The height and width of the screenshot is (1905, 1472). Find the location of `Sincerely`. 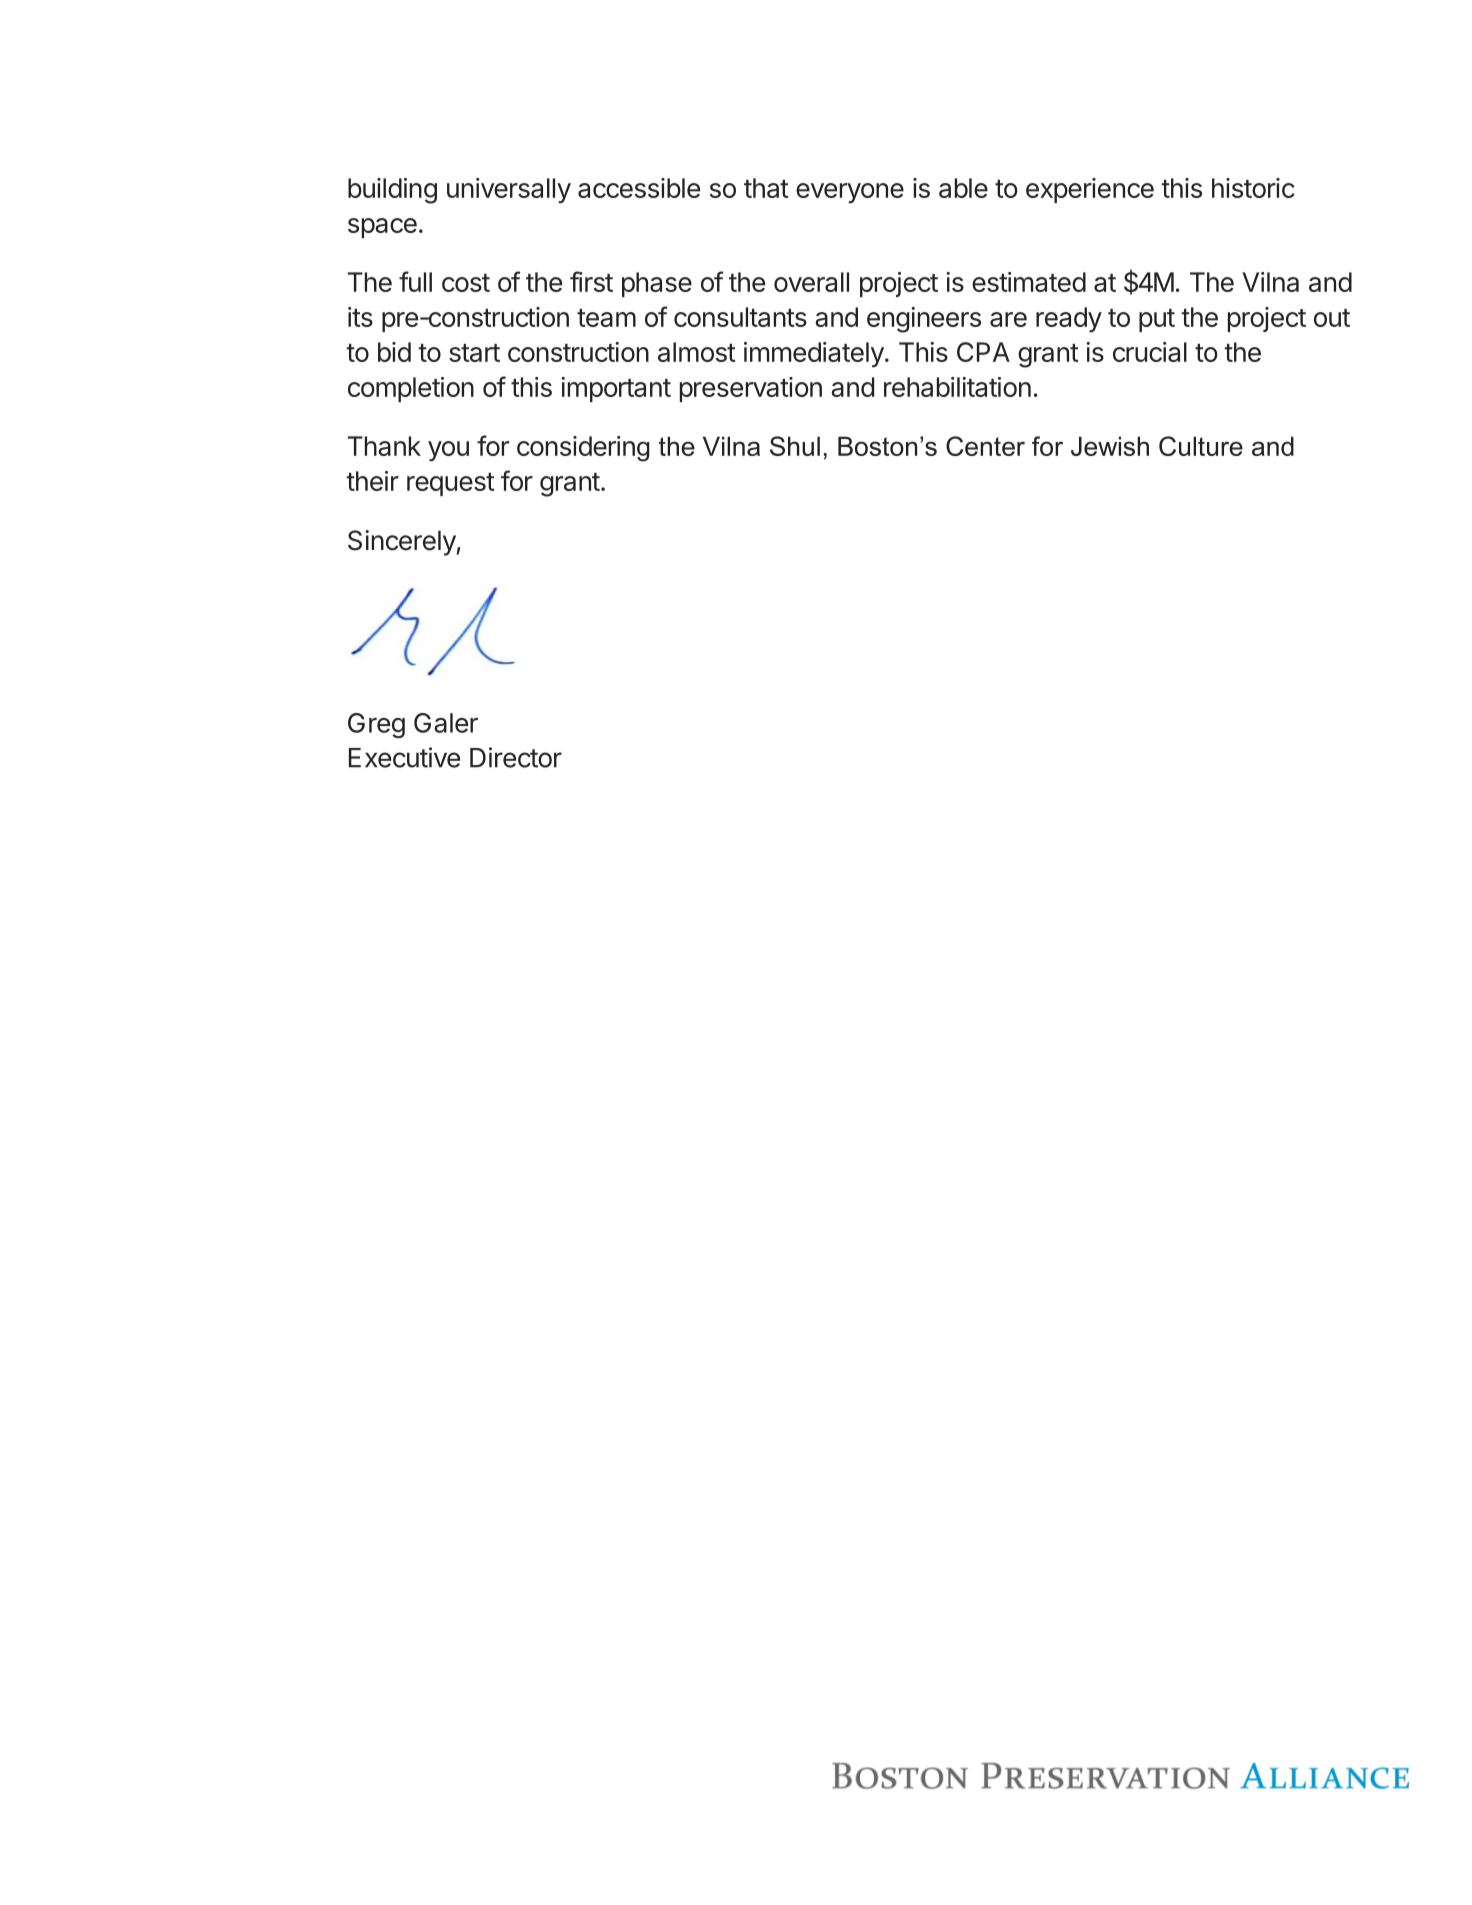

Sincerely is located at coordinates (402, 543).
